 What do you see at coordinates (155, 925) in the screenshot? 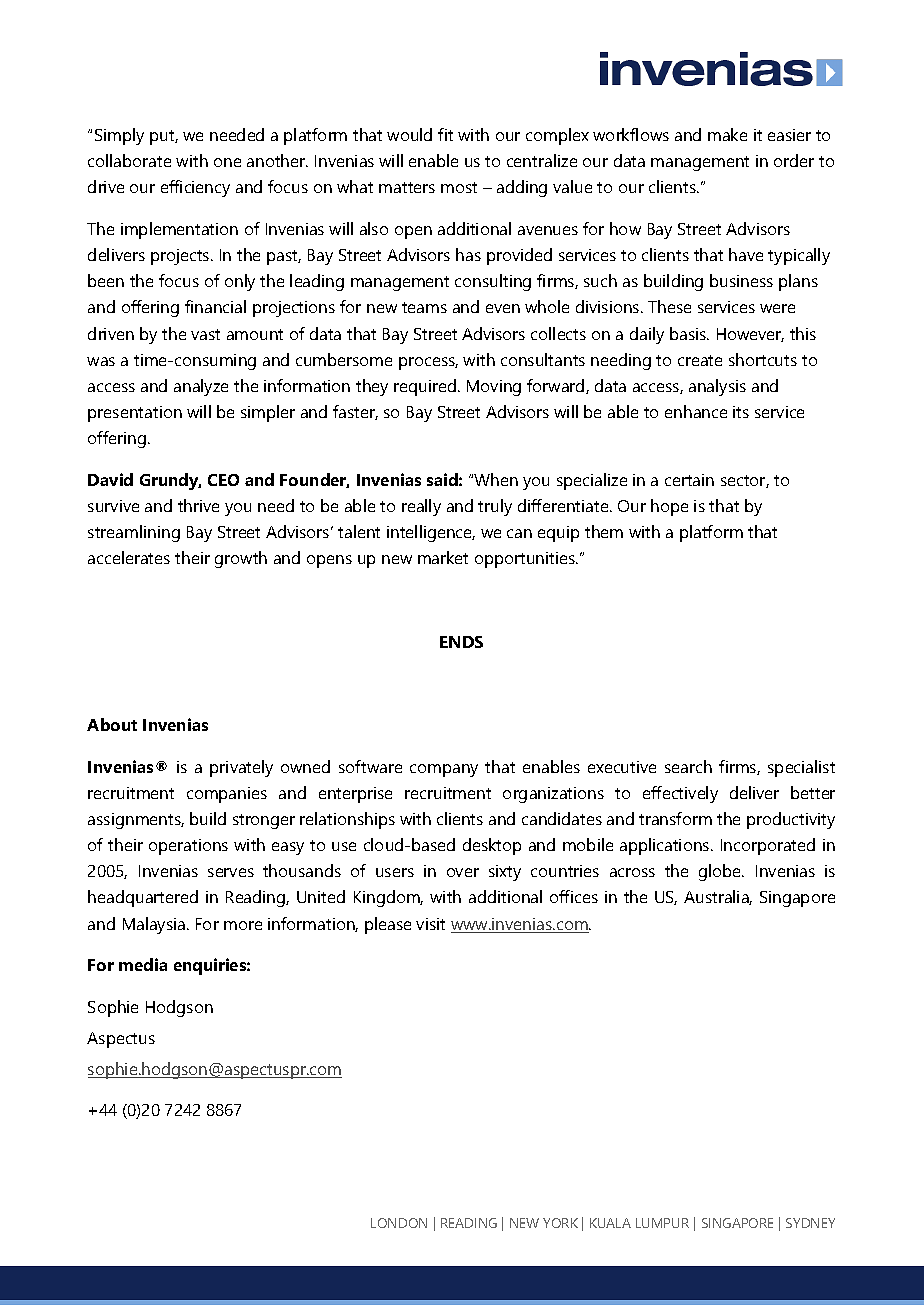
I see `Malaysia` at bounding box center [155, 925].
